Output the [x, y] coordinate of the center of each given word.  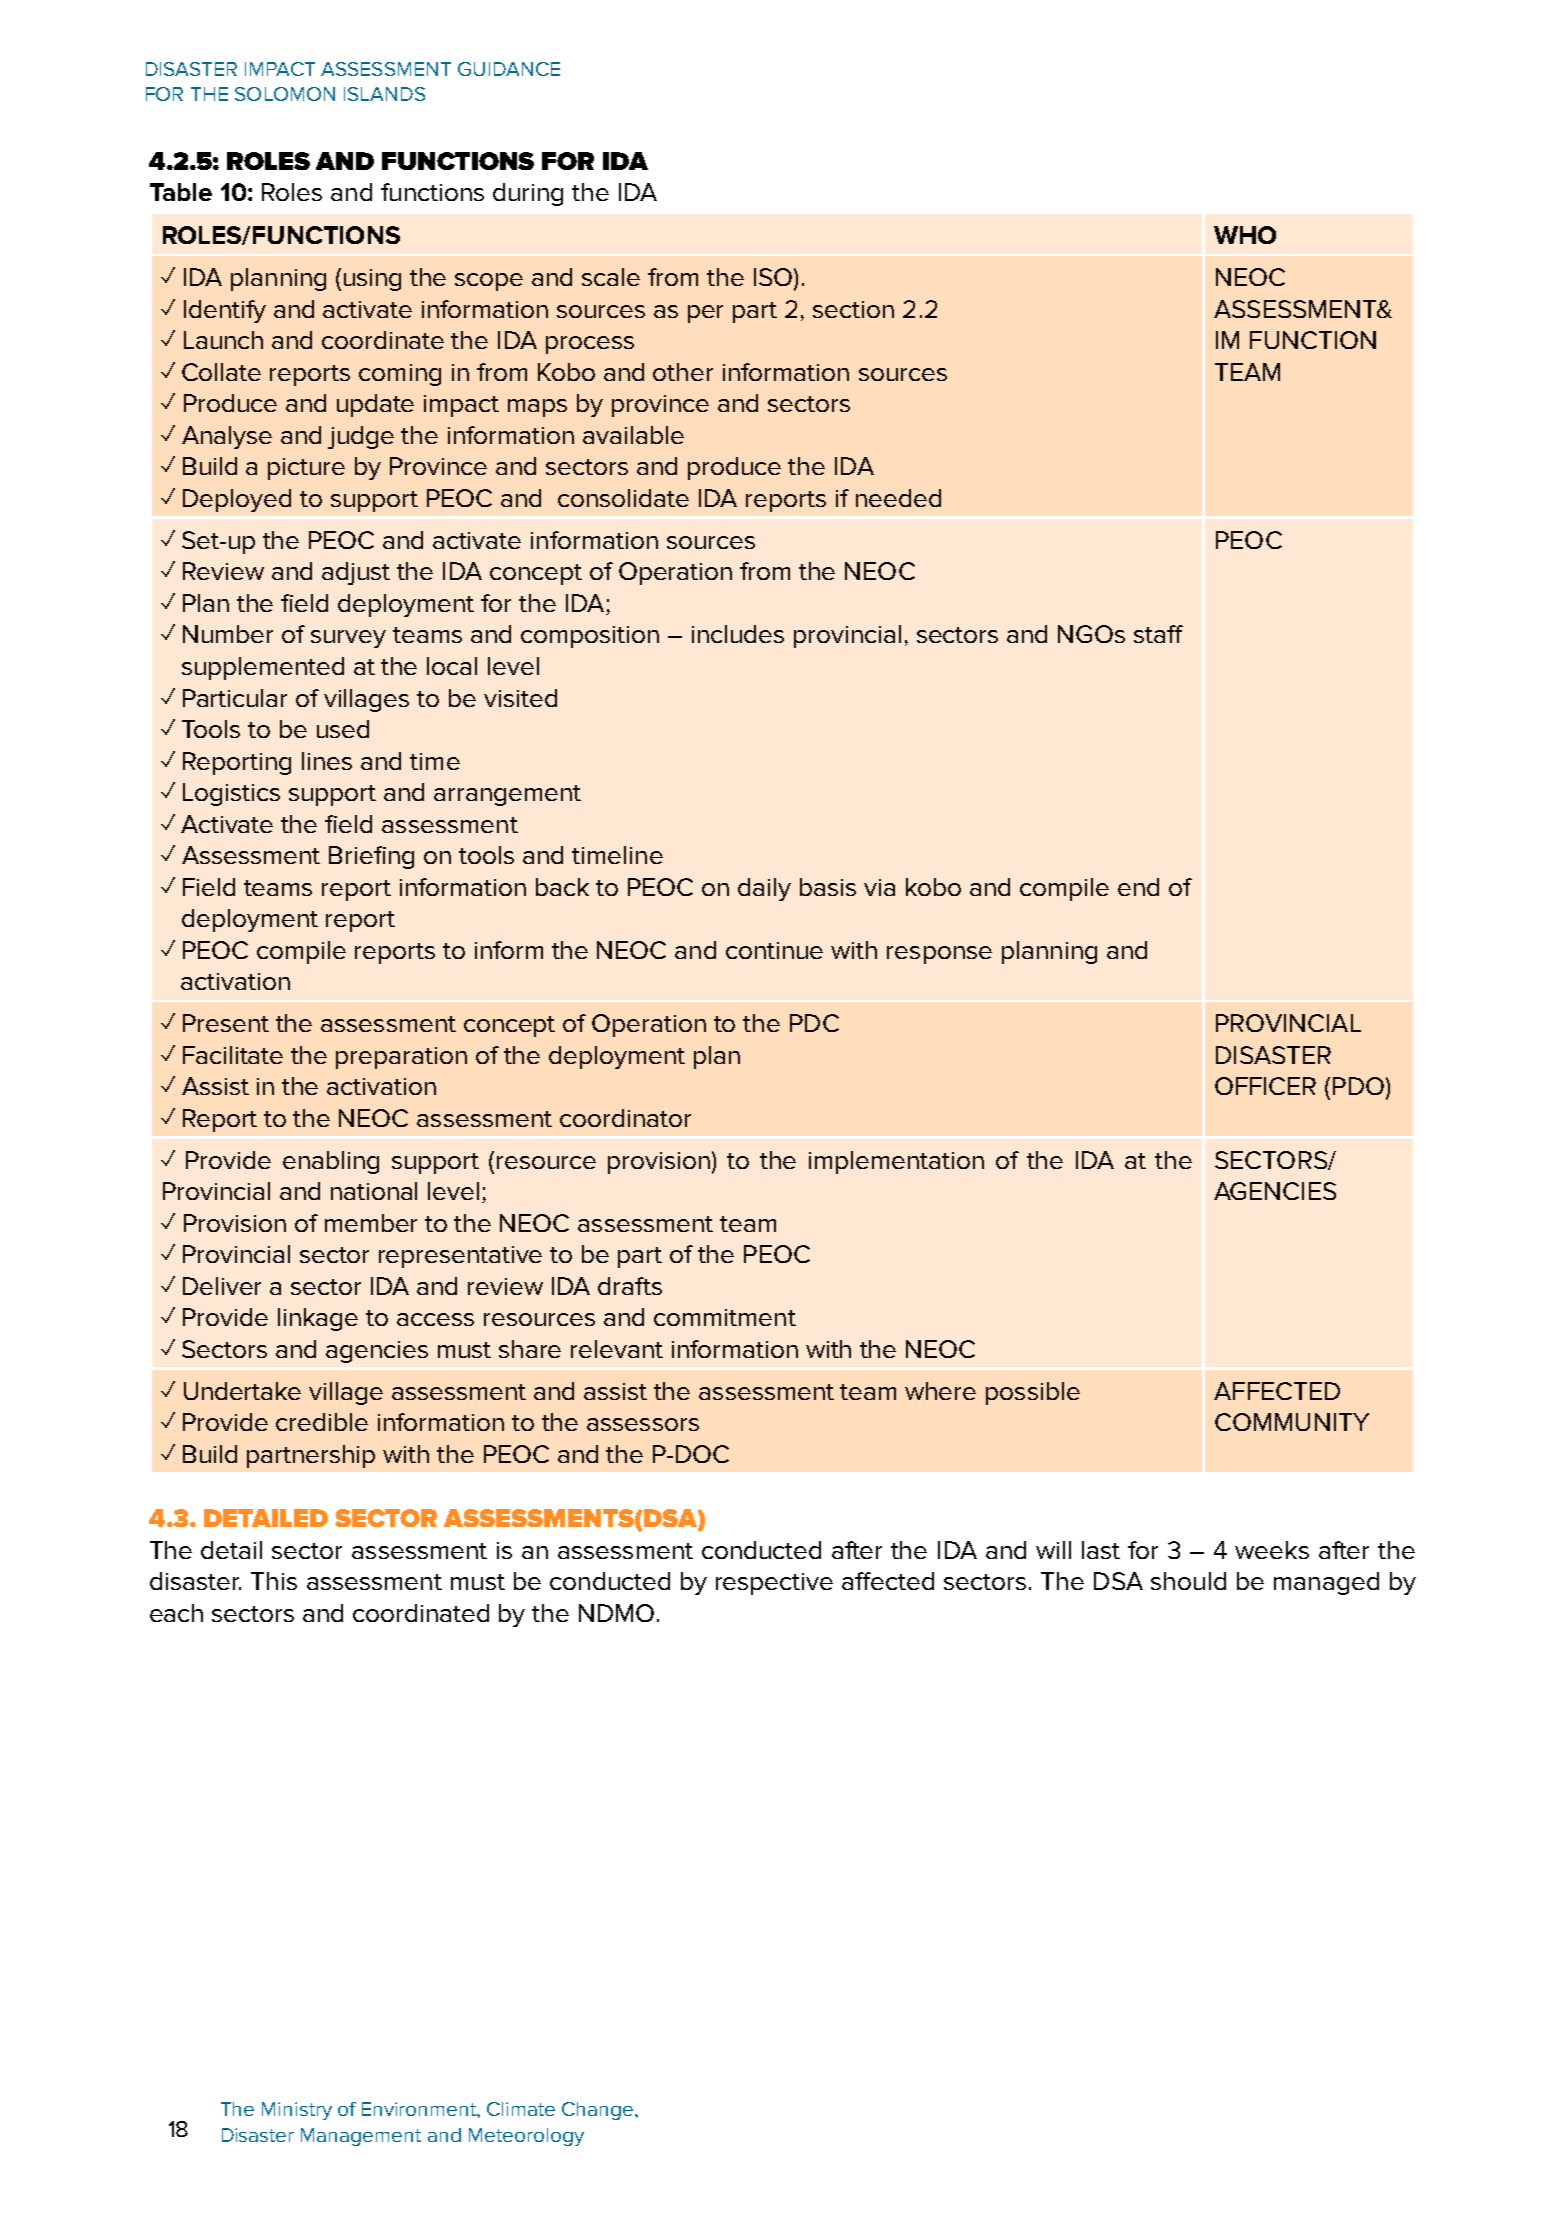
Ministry [297, 2111]
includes [738, 634]
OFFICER [1265, 1086]
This [274, 1581]
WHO [1245, 235]
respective [774, 1584]
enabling [331, 1162]
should [1188, 1581]
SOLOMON [285, 94]
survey [348, 639]
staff [1158, 634]
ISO [773, 277]
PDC [814, 1023]
